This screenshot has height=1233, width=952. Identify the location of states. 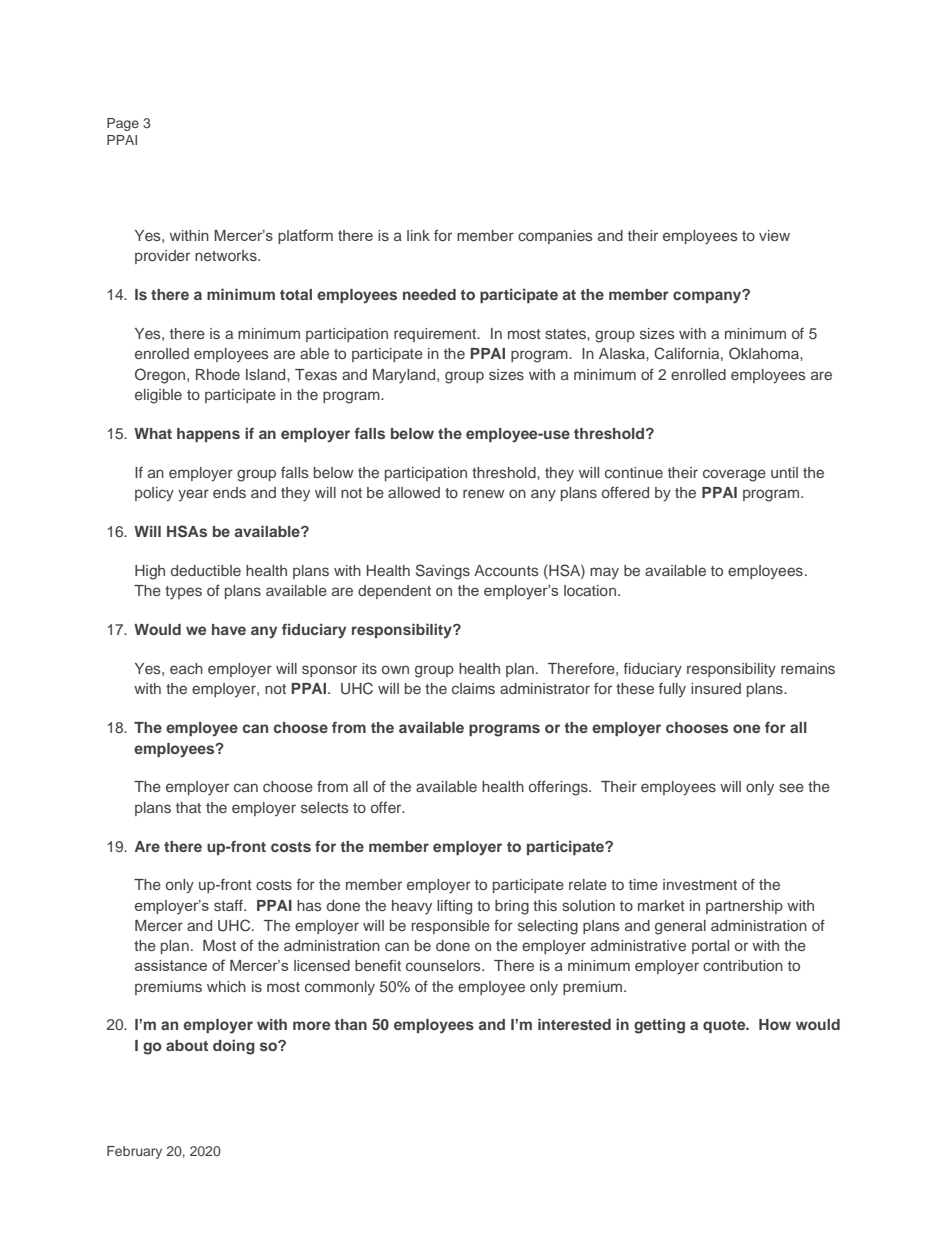
(566, 334).
